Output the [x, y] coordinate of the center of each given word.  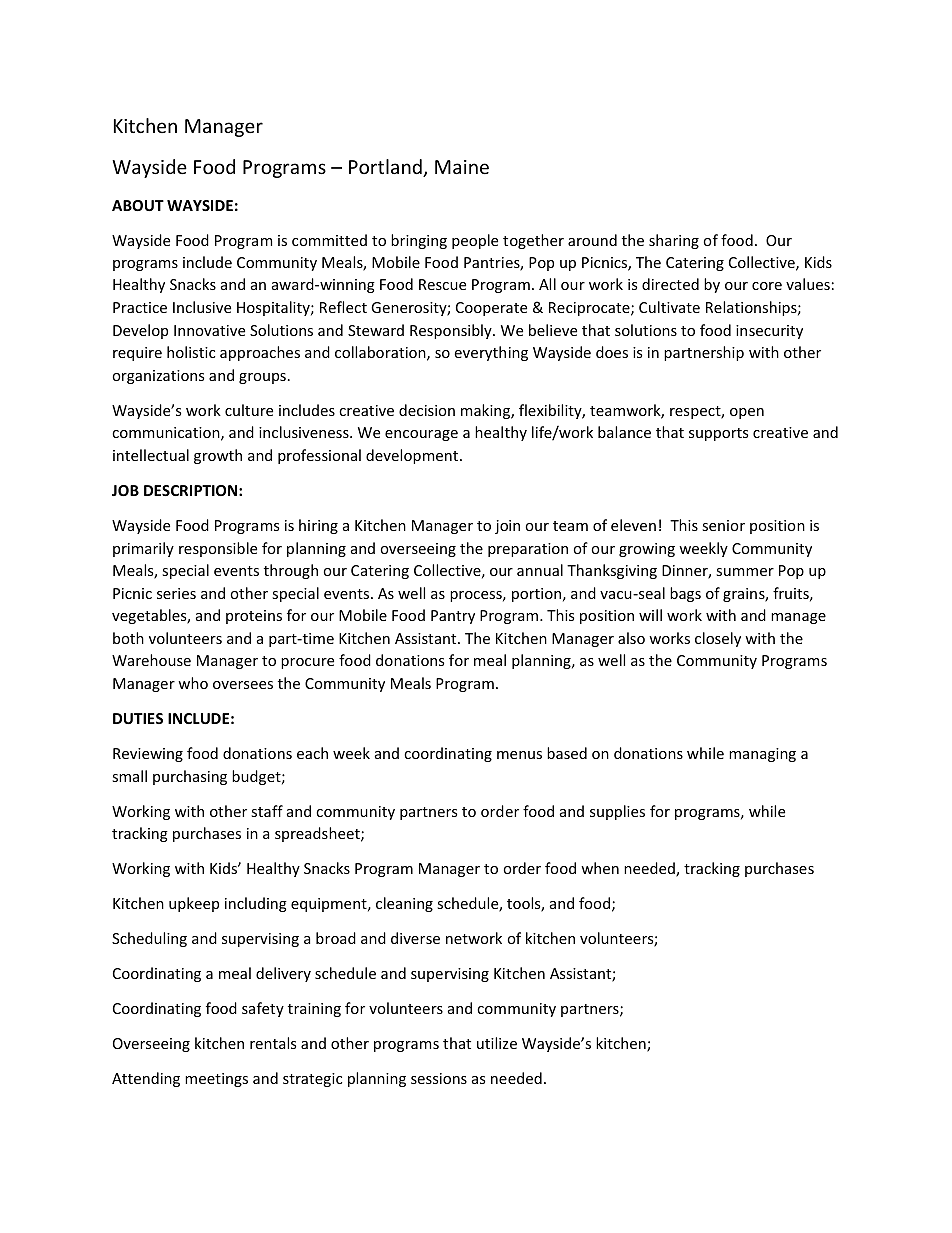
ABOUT [138, 205]
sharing [674, 241]
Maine [462, 167]
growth [218, 456]
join [507, 527]
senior [723, 525]
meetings [216, 1080]
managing [762, 755]
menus [519, 755]
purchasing [190, 777]
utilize [497, 1043]
